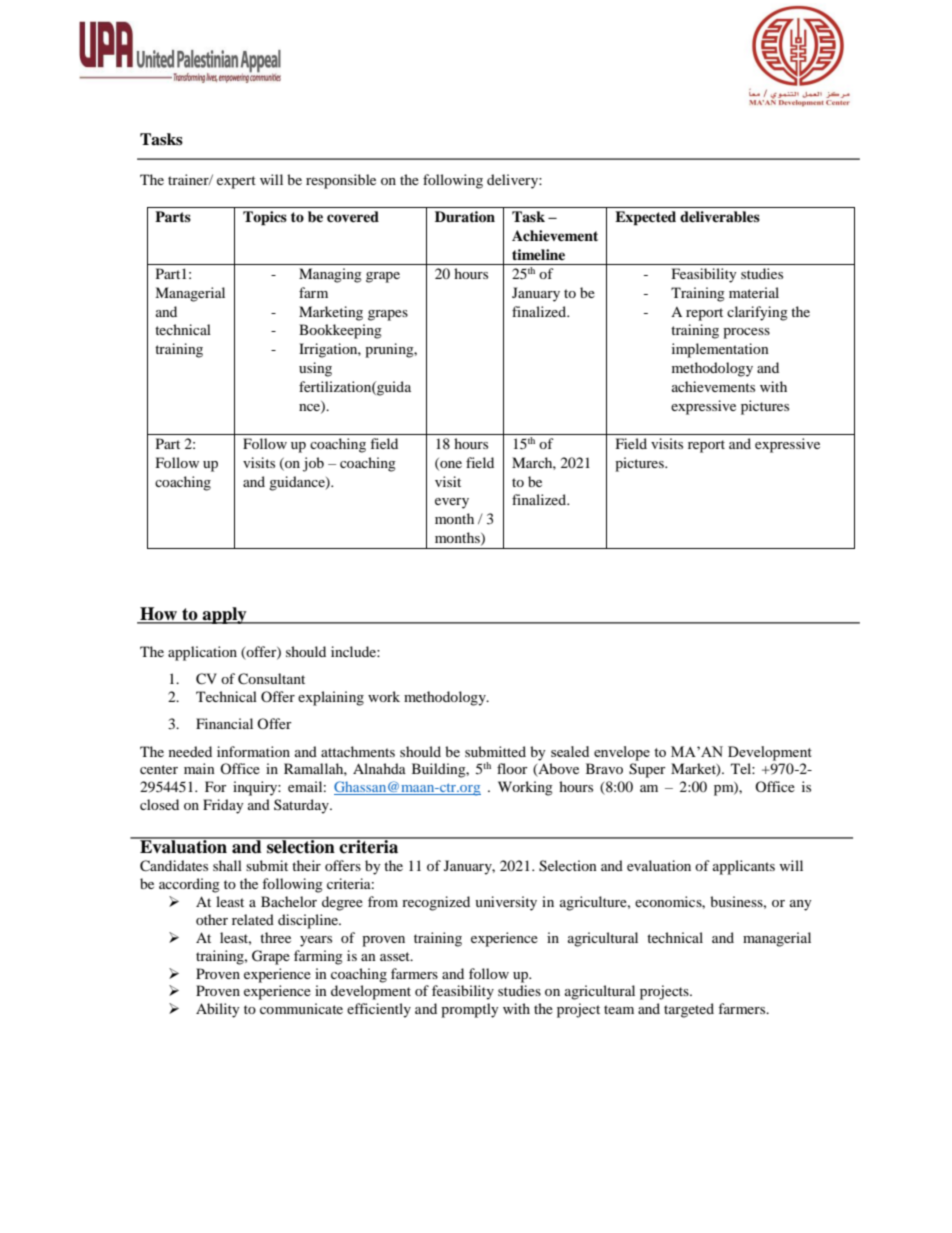 The image size is (952, 1233). Describe the element at coordinates (512, 768) in the screenshot. I see `floor` at that location.
